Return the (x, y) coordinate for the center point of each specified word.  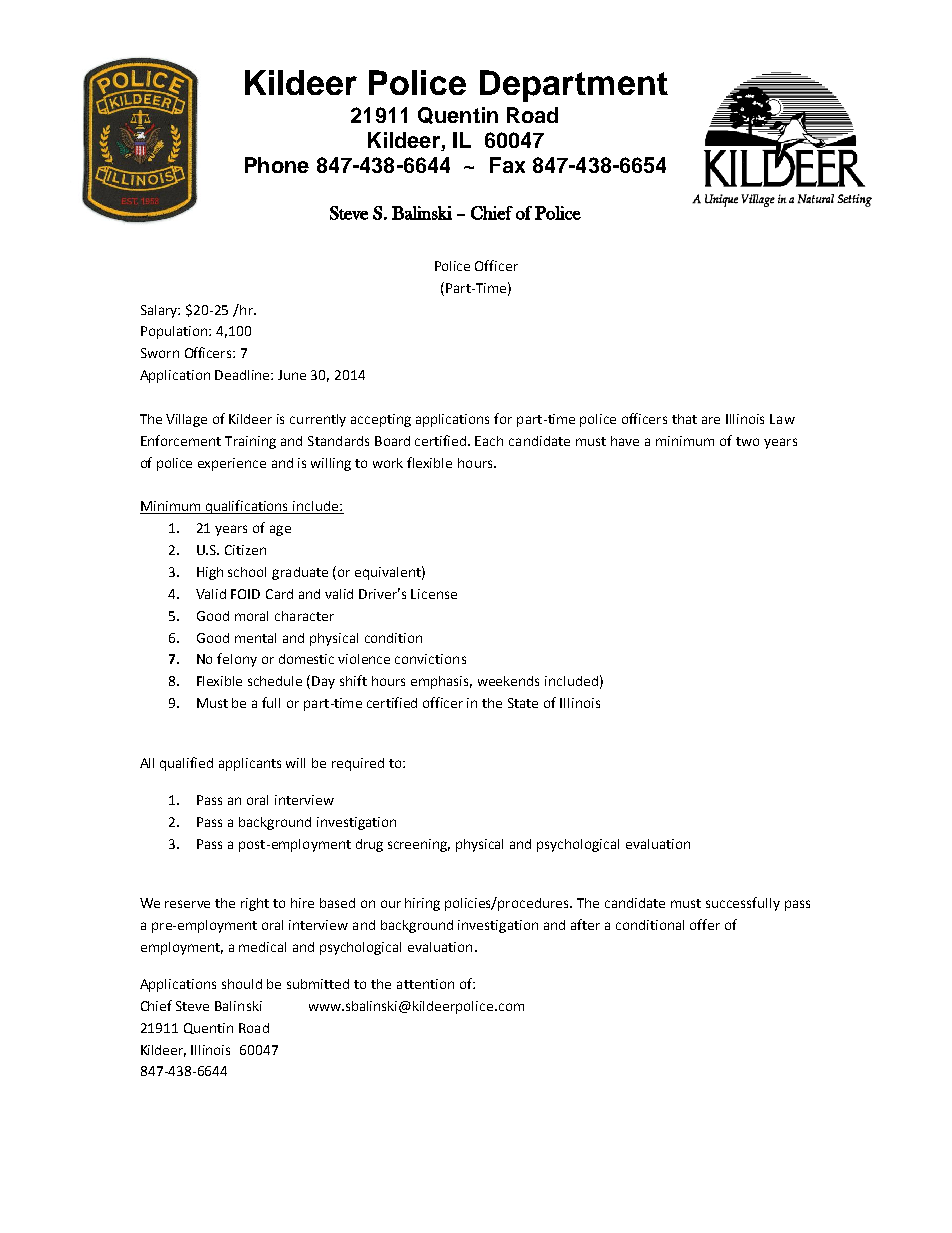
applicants (250, 764)
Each (489, 441)
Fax (507, 165)
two (747, 441)
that (684, 419)
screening (419, 845)
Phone (277, 165)
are (711, 420)
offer (705, 924)
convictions (430, 659)
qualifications (247, 507)
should (242, 984)
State (523, 703)
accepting (381, 420)
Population (175, 332)
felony (237, 660)
